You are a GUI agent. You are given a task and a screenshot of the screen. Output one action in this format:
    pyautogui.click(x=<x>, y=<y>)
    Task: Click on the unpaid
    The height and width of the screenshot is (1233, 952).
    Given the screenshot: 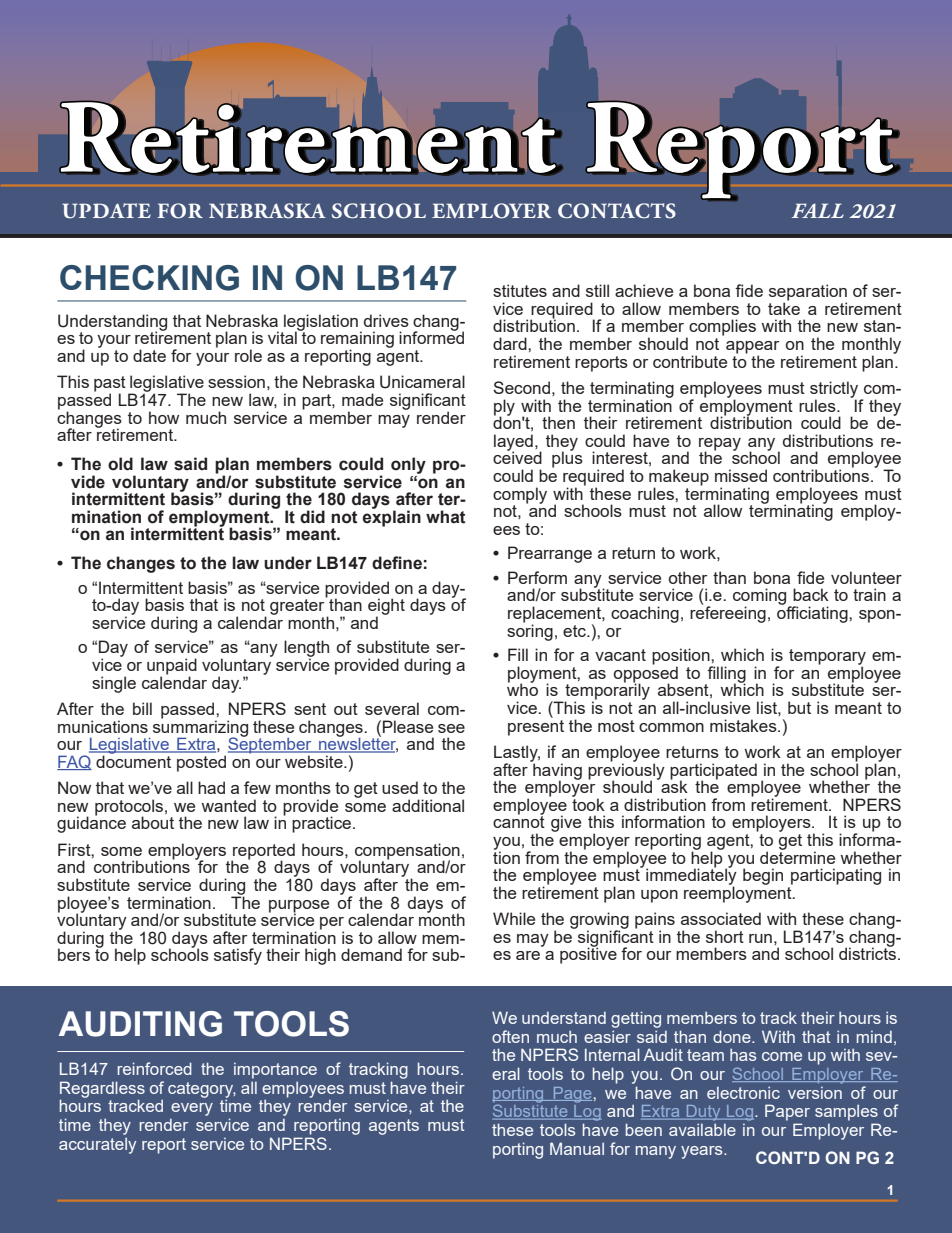 What is the action you would take?
    pyautogui.click(x=172, y=667)
